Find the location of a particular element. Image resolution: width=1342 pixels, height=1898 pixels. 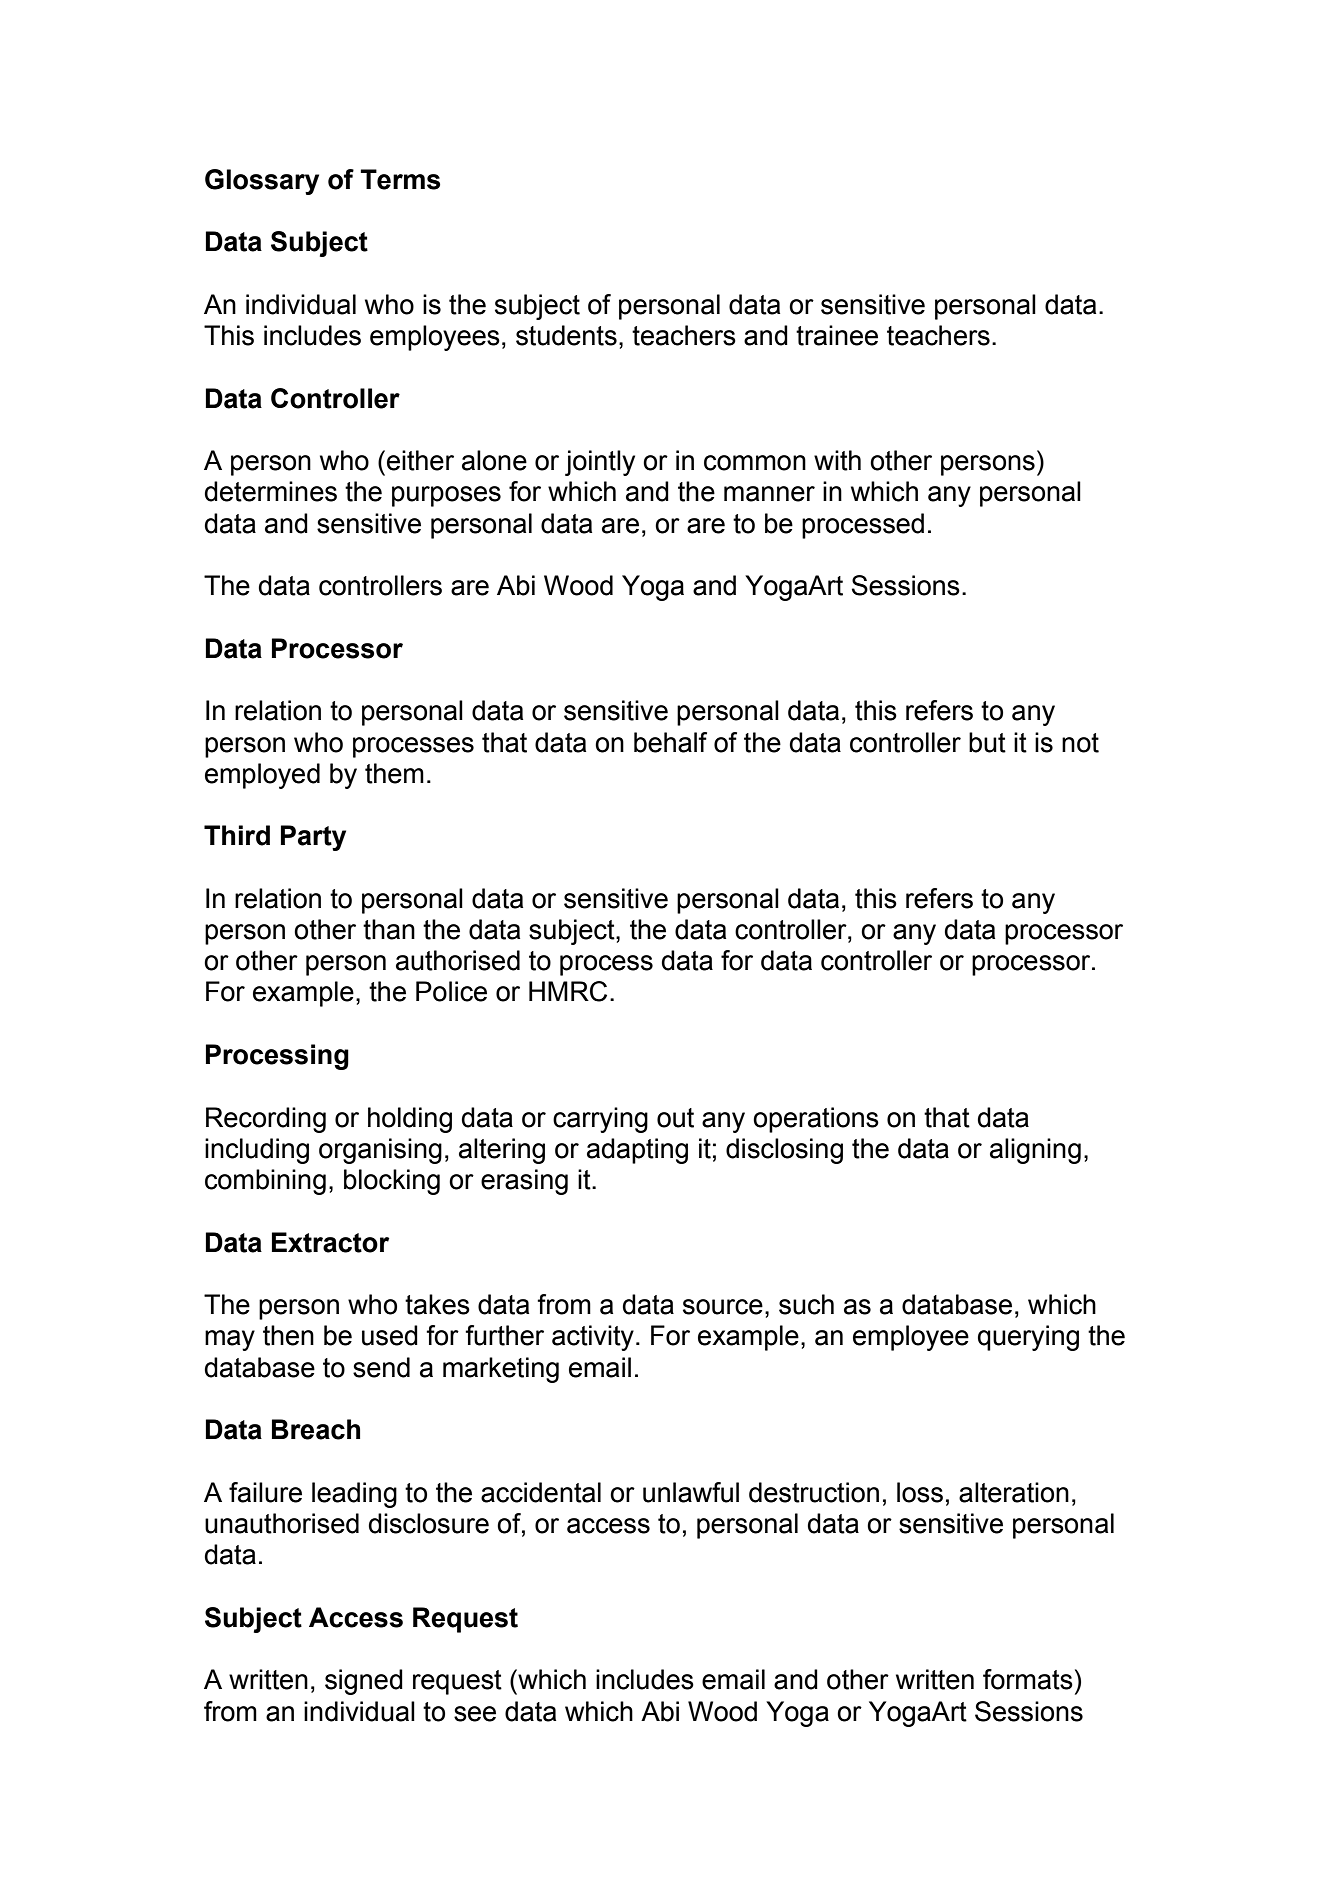

than is located at coordinates (389, 929).
